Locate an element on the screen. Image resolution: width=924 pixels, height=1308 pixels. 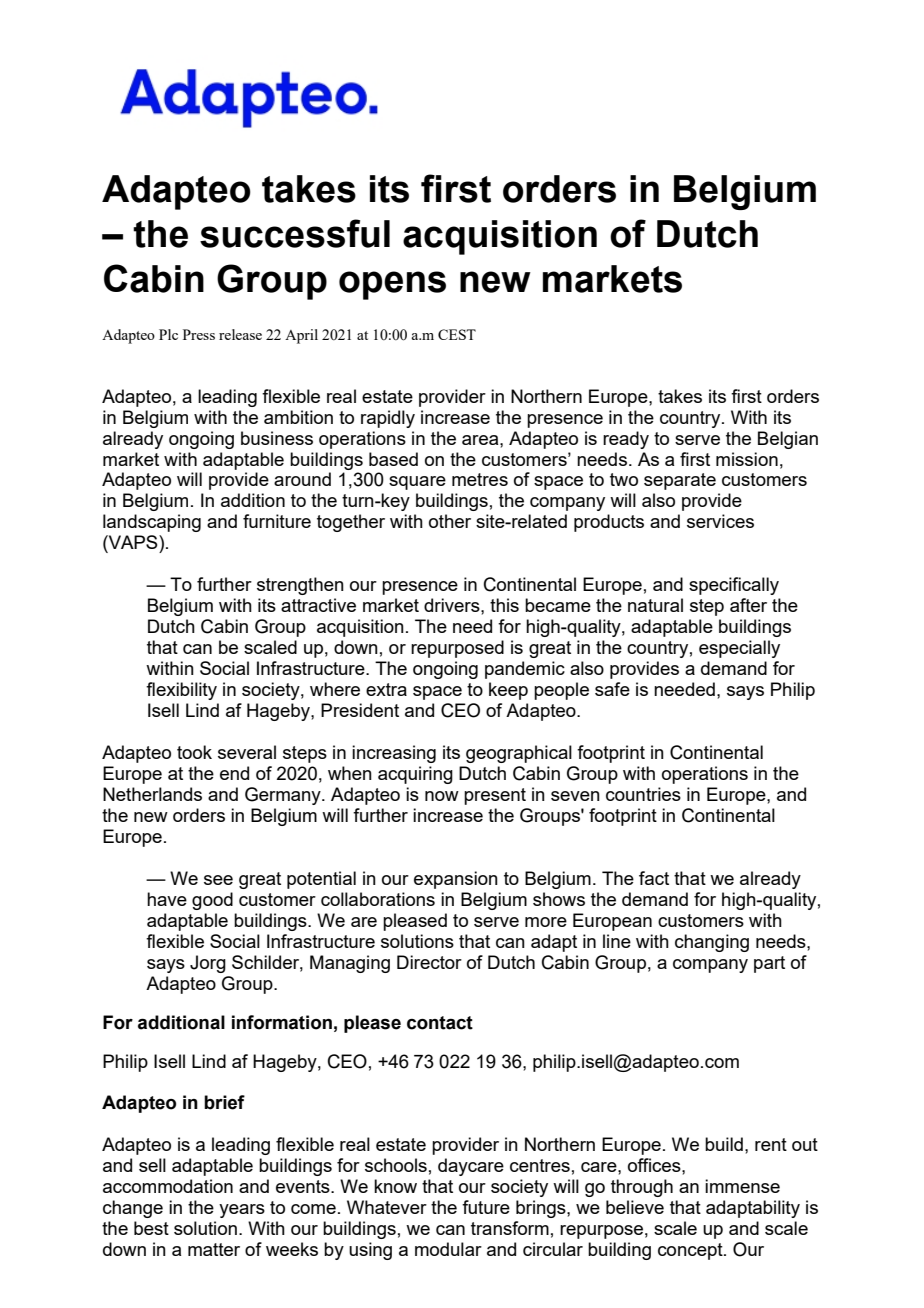
opens is located at coordinates (392, 285).
